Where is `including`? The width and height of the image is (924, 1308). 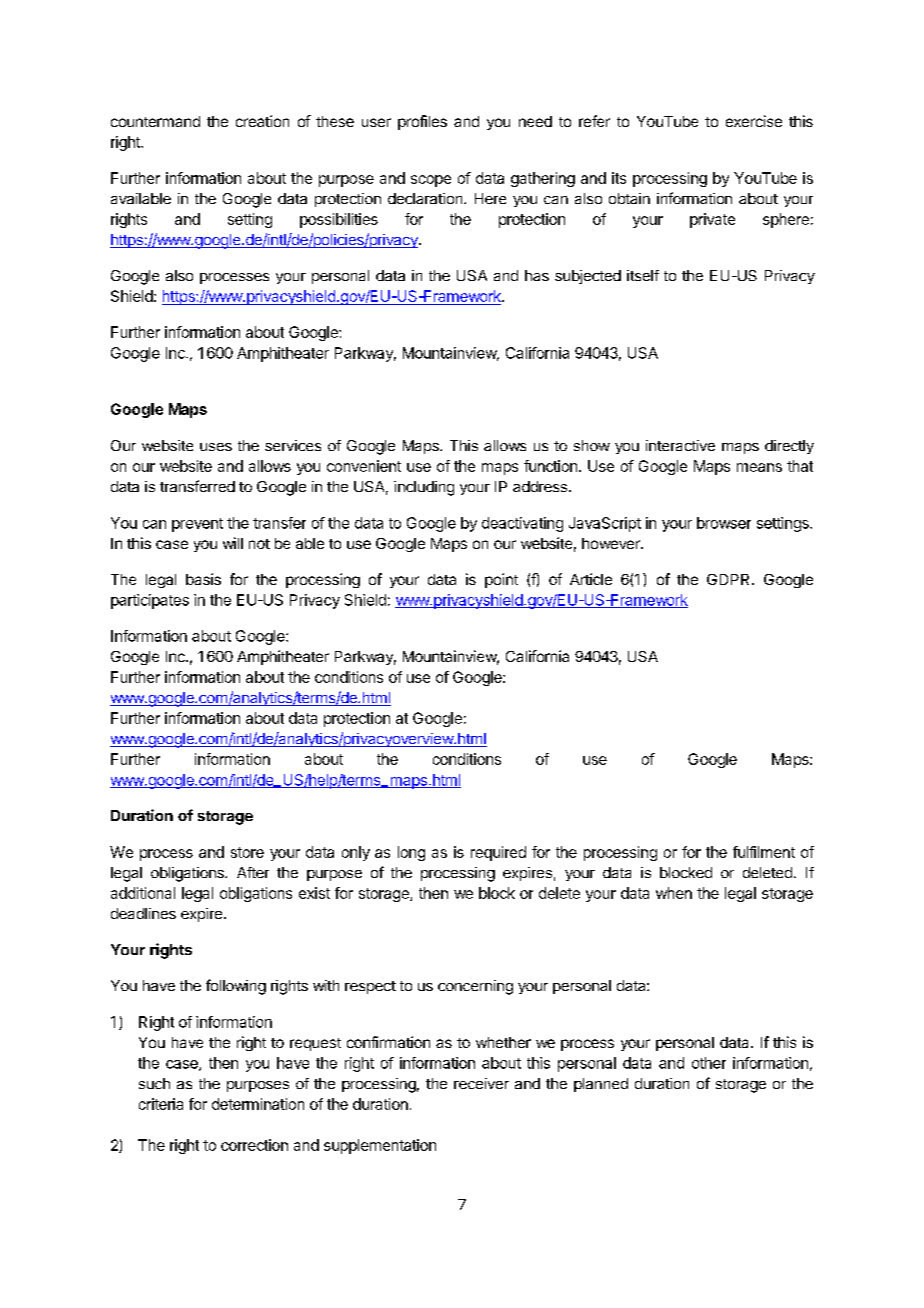 including is located at coordinates (424, 488).
